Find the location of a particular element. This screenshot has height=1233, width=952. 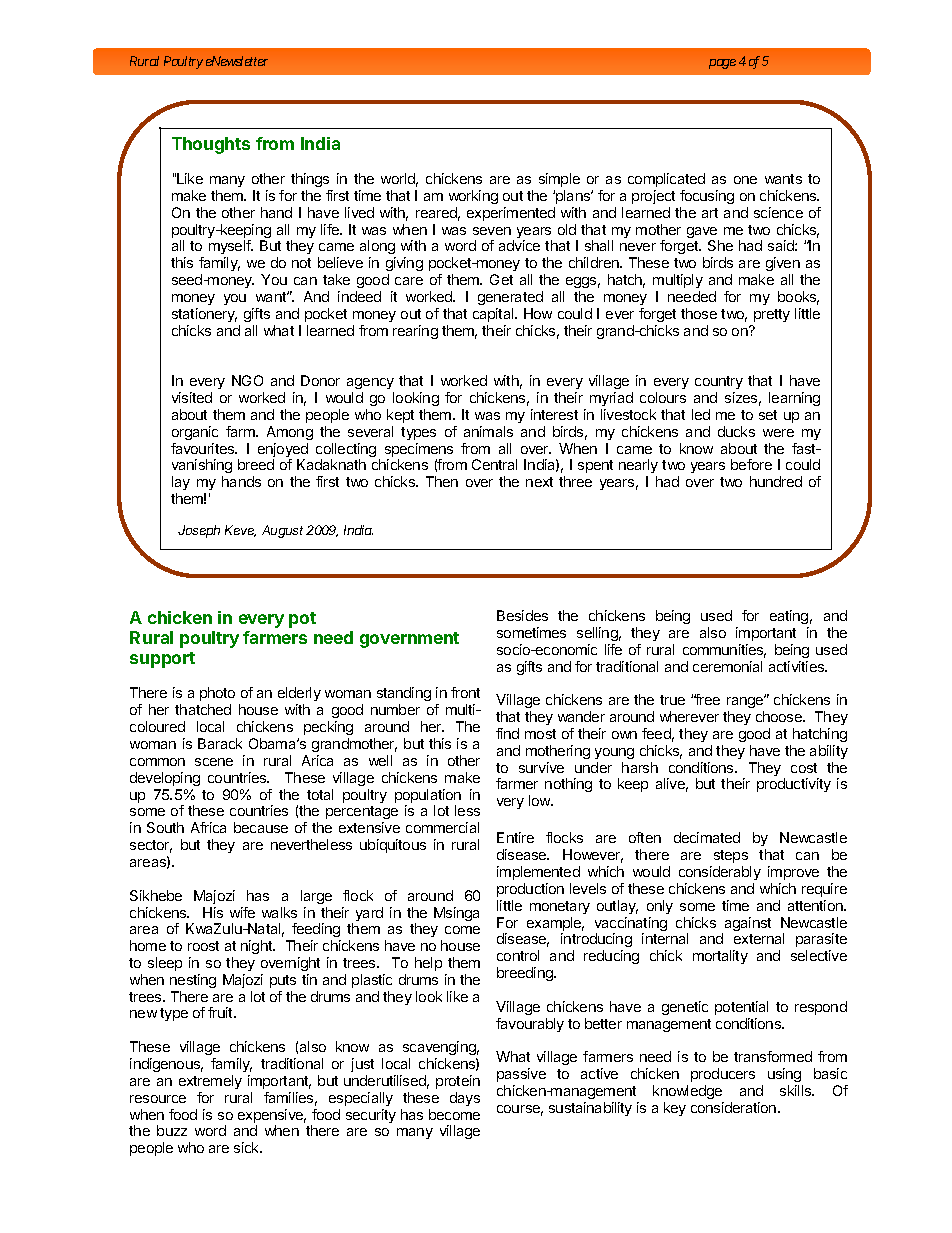

scene is located at coordinates (214, 762).
